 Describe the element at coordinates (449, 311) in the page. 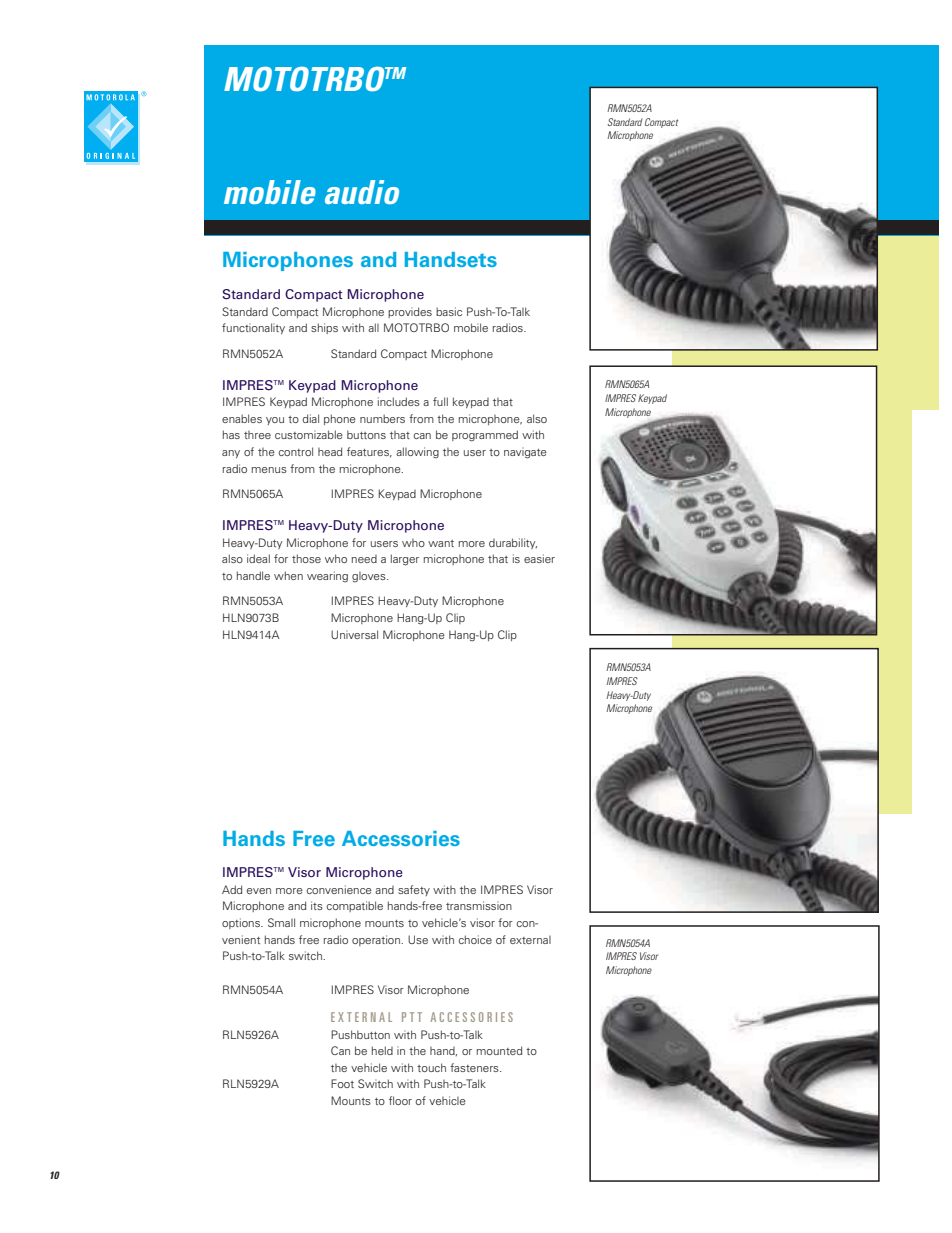

I see `basic` at that location.
